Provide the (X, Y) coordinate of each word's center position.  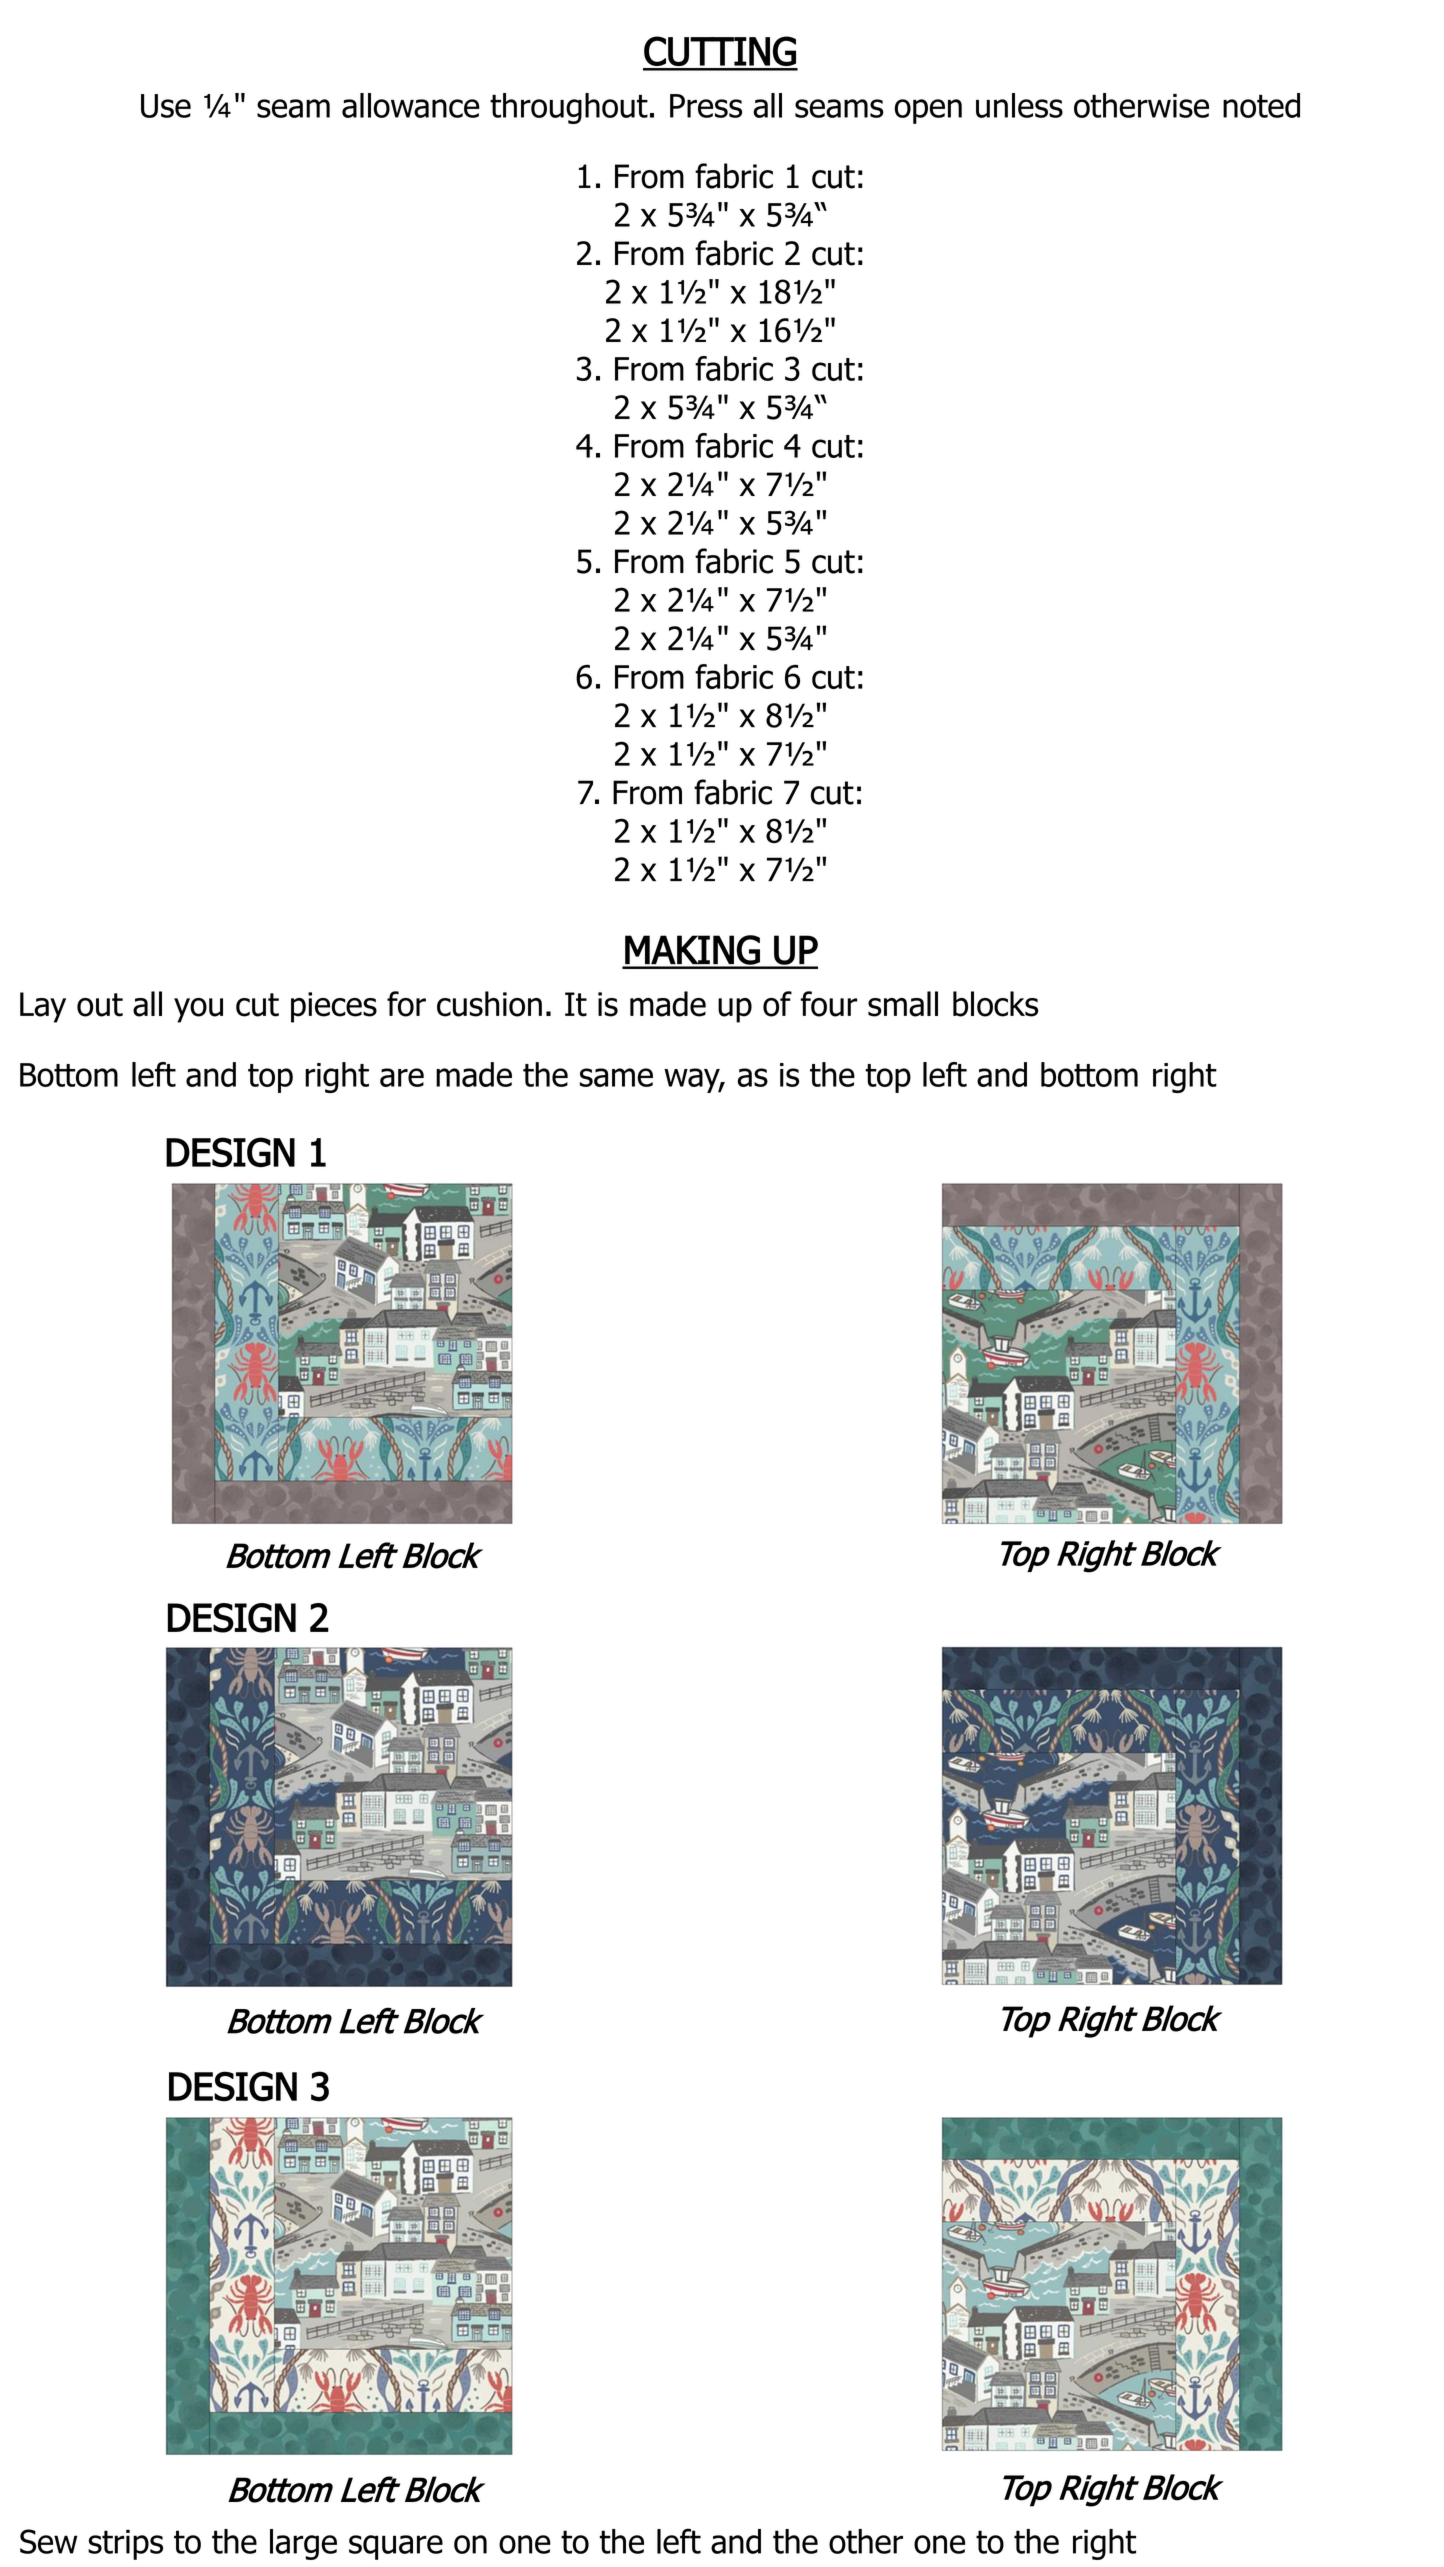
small (903, 1004)
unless (1019, 105)
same (616, 1077)
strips (125, 2544)
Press (706, 106)
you (198, 1010)
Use (166, 106)
